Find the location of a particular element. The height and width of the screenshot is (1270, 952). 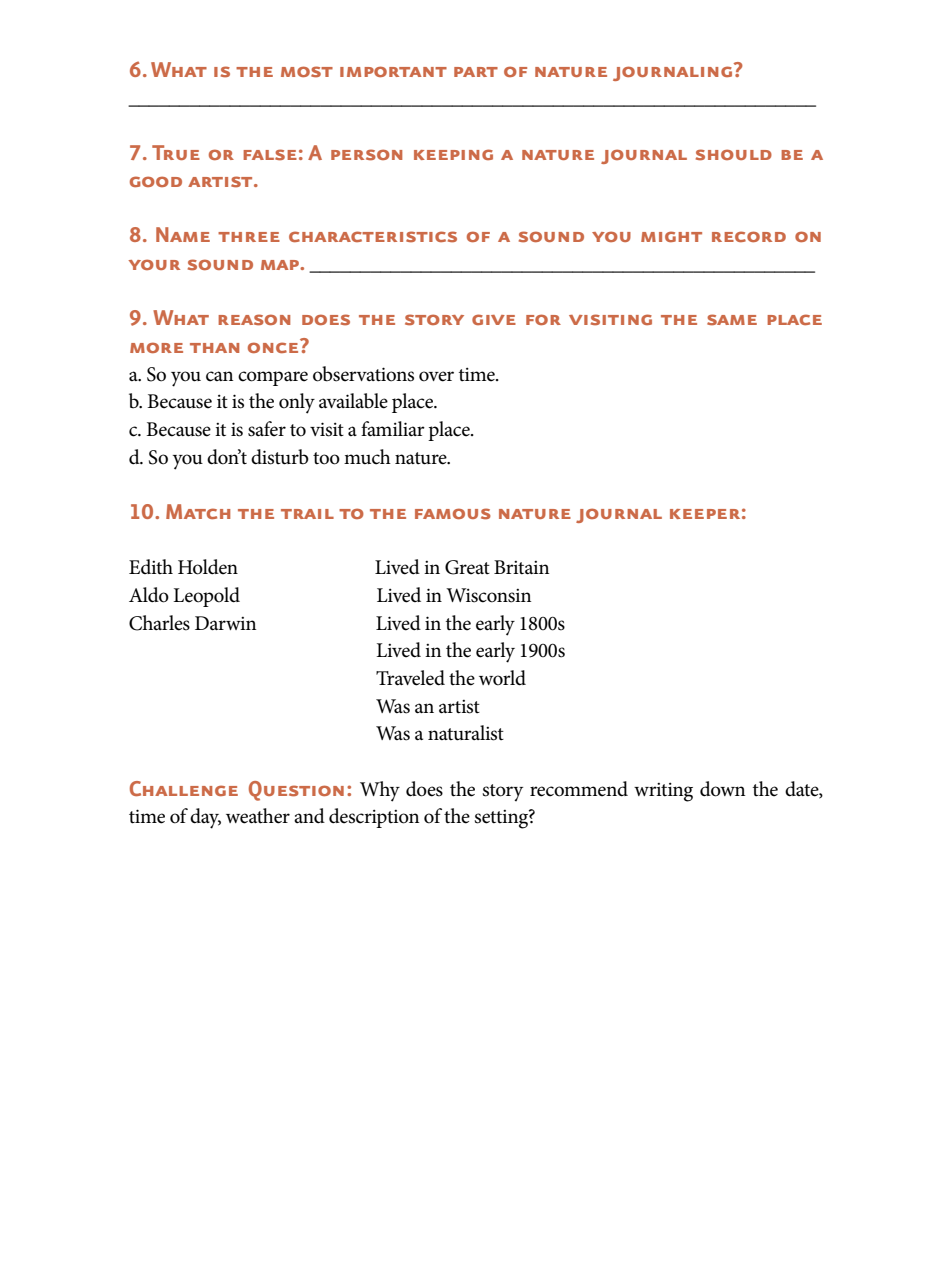

Britain is located at coordinates (521, 567).
